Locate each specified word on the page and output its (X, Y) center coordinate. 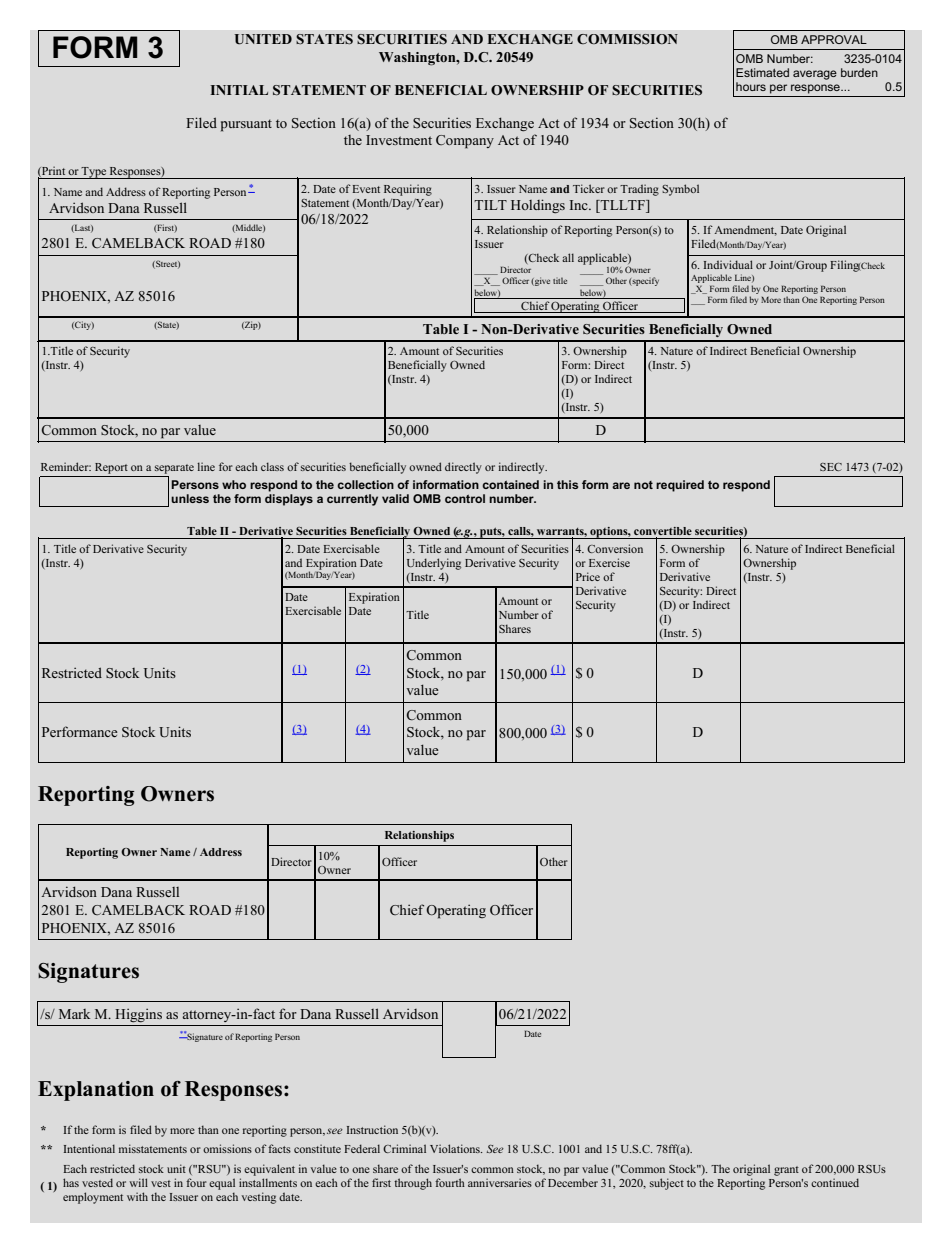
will (138, 1182)
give (541, 281)
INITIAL (239, 90)
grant (786, 1171)
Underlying (434, 564)
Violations (456, 1148)
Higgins (138, 1015)
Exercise (609, 562)
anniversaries (500, 1182)
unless (190, 498)
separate (174, 469)
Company (465, 142)
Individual (728, 264)
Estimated (762, 72)
